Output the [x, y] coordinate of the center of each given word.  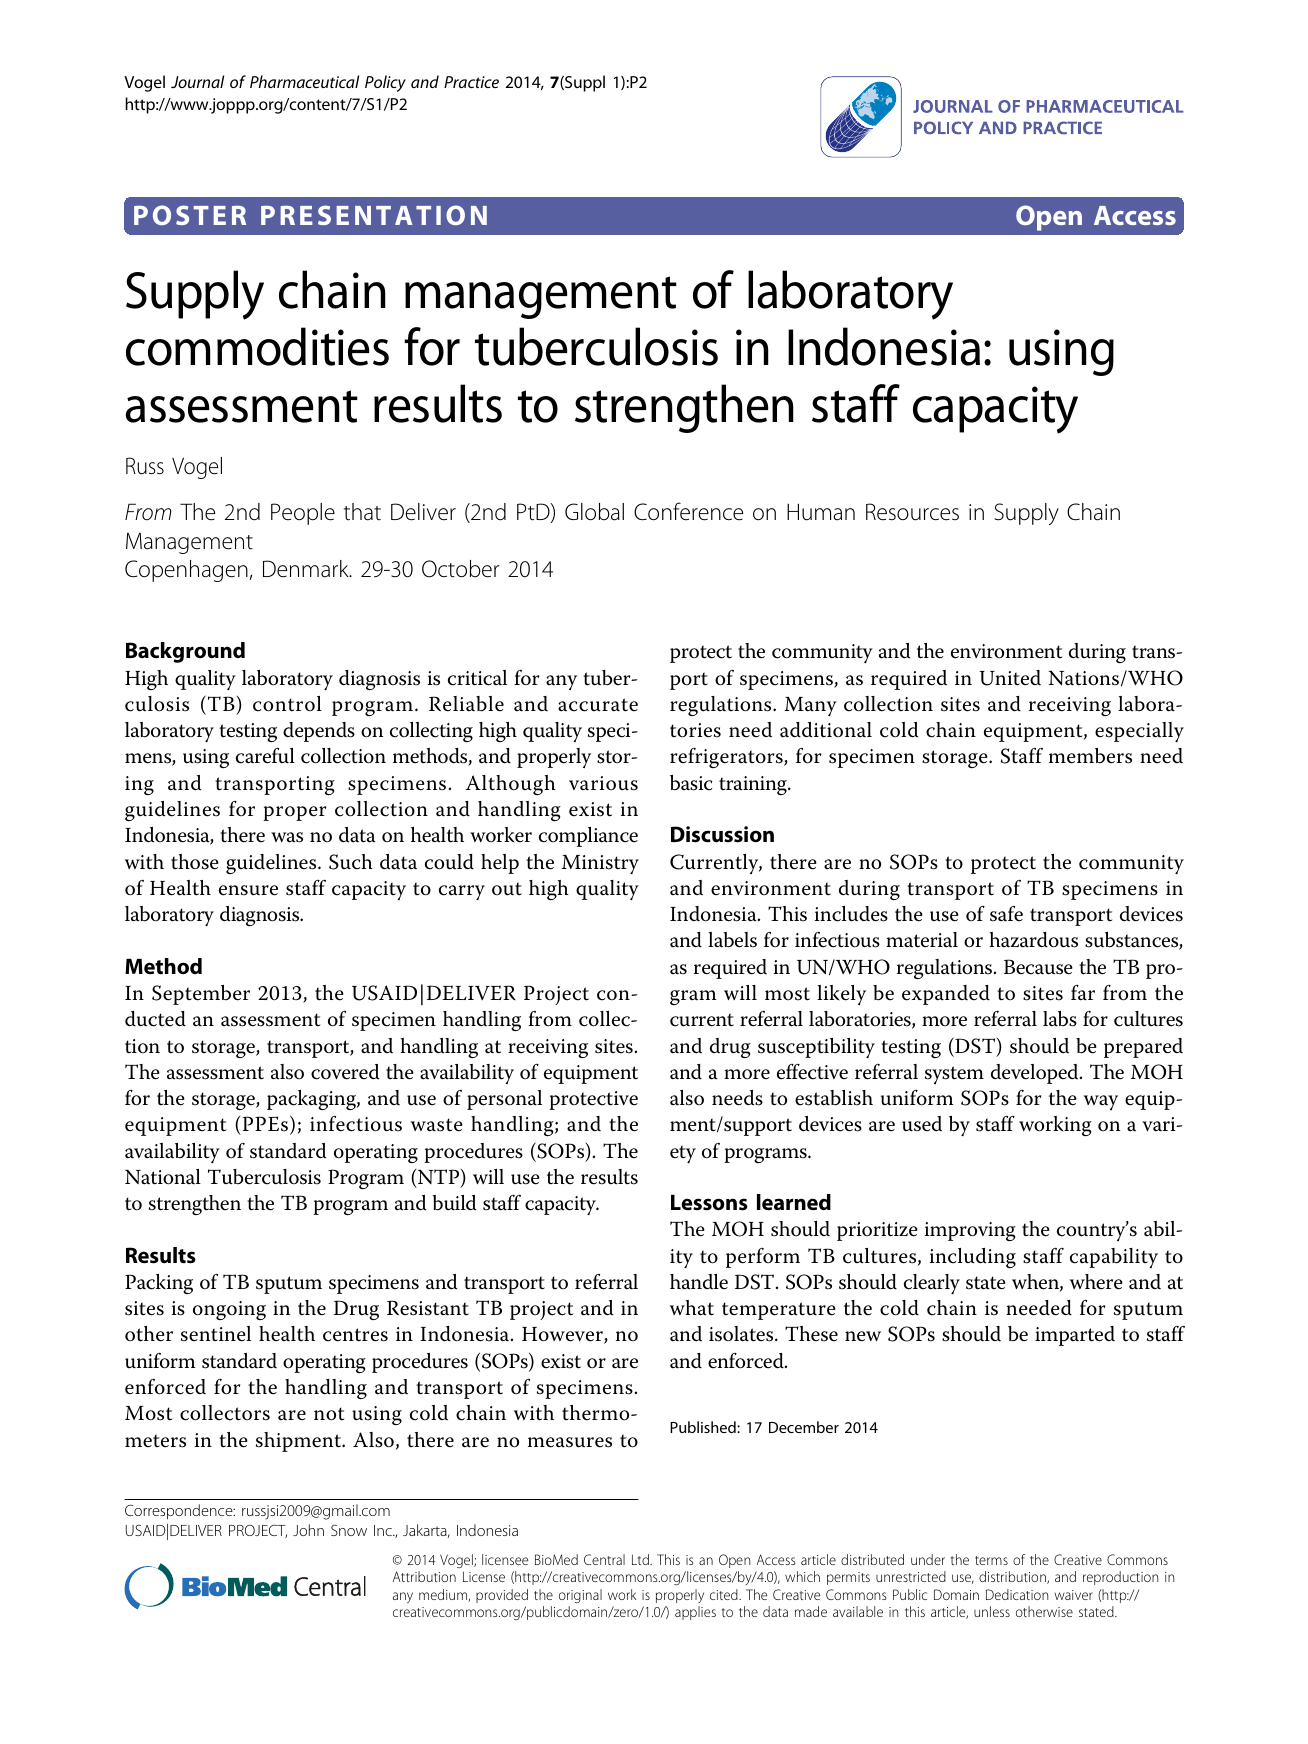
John [308, 1530]
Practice [471, 82]
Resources [912, 512]
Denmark [307, 569]
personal [504, 1100]
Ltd [641, 1559]
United [1010, 678]
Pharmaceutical [304, 81]
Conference [688, 511]
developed [1036, 1074]
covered [345, 1072]
